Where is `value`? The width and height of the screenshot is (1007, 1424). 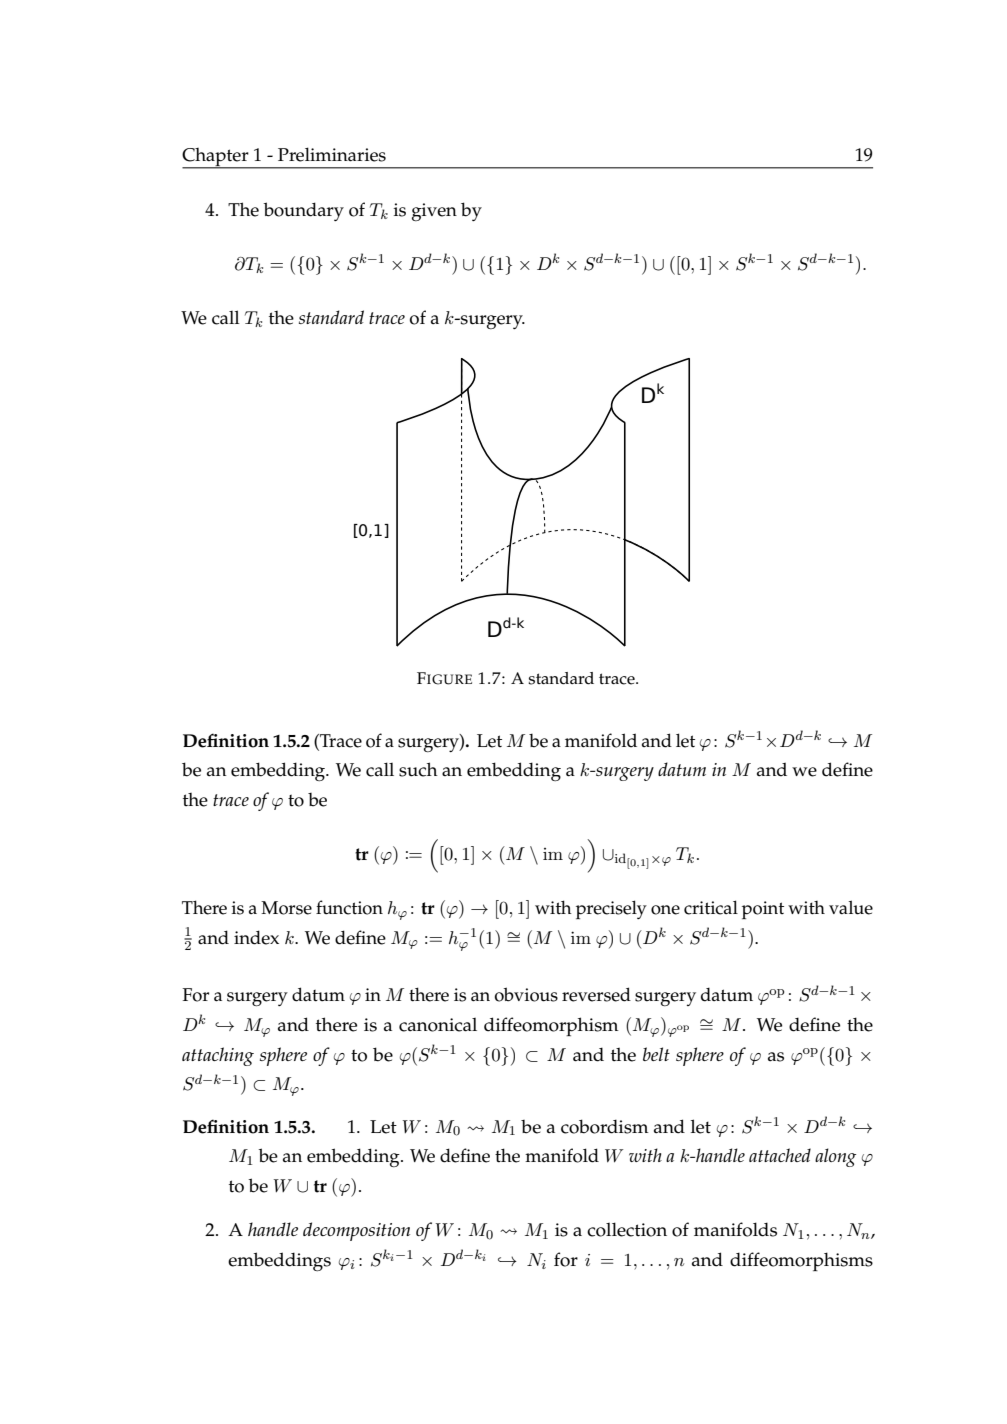 value is located at coordinates (851, 907).
